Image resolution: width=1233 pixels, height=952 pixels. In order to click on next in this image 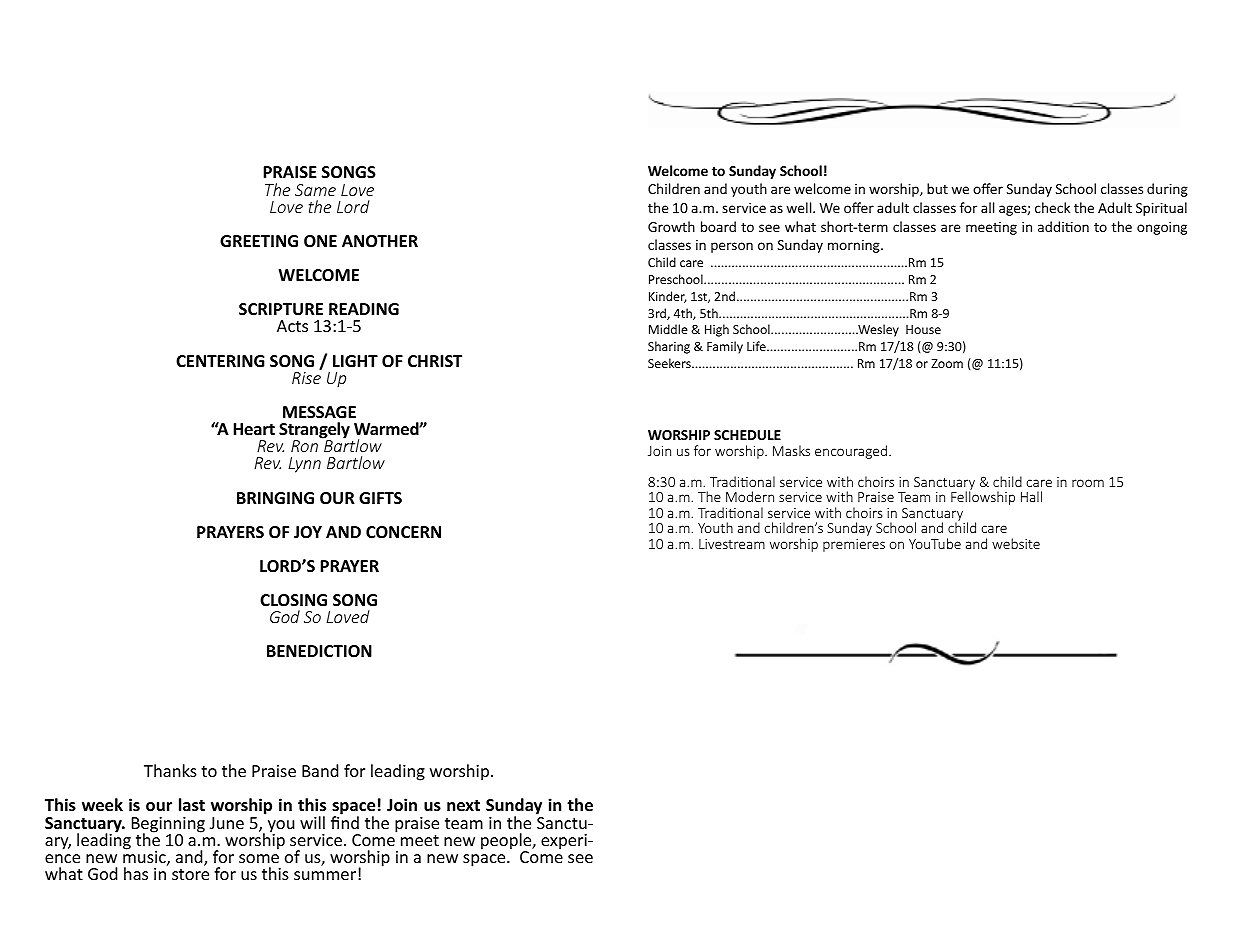, I will do `click(463, 806)`.
